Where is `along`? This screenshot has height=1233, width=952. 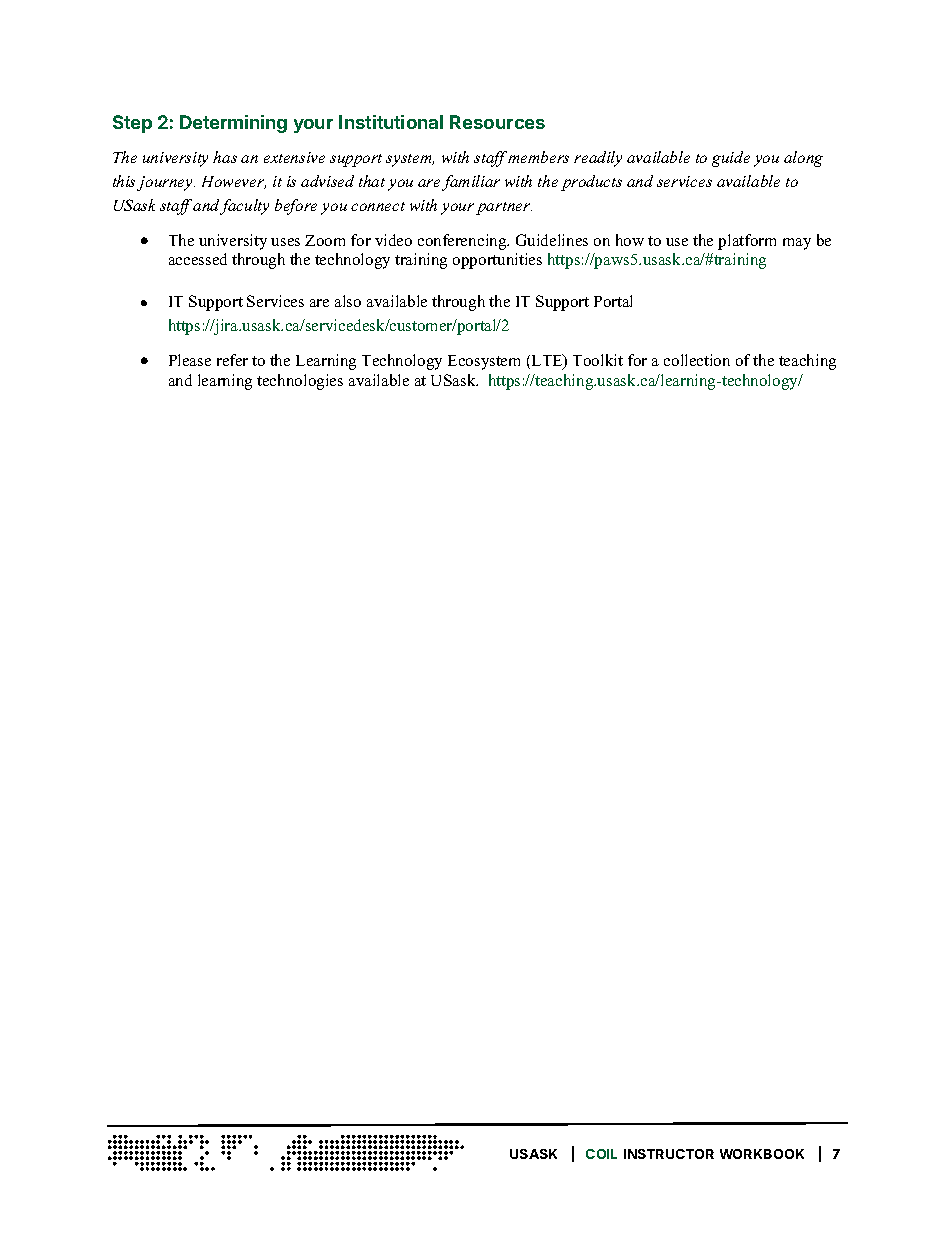 along is located at coordinates (803, 159).
